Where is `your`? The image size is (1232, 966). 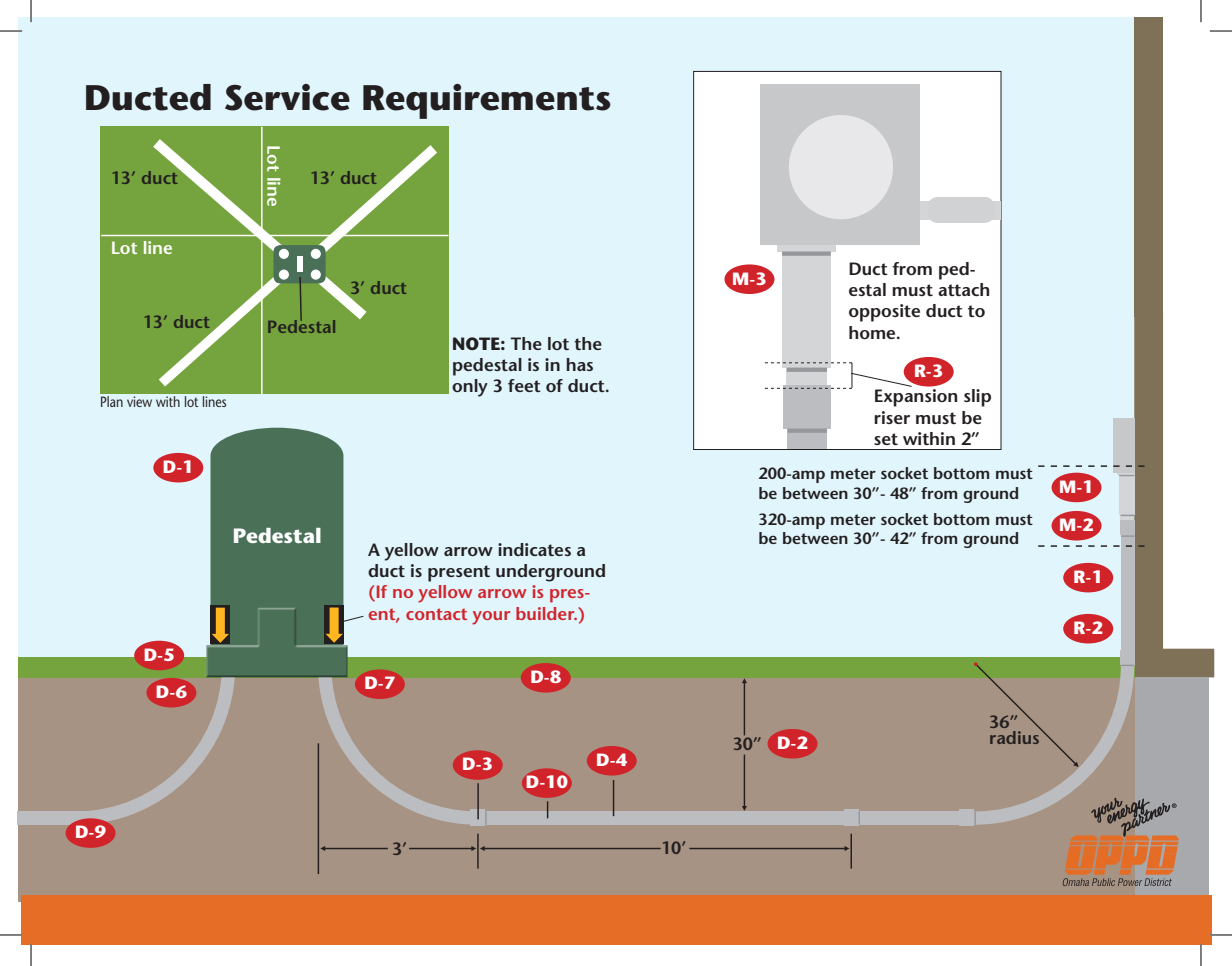
your is located at coordinates (491, 618).
